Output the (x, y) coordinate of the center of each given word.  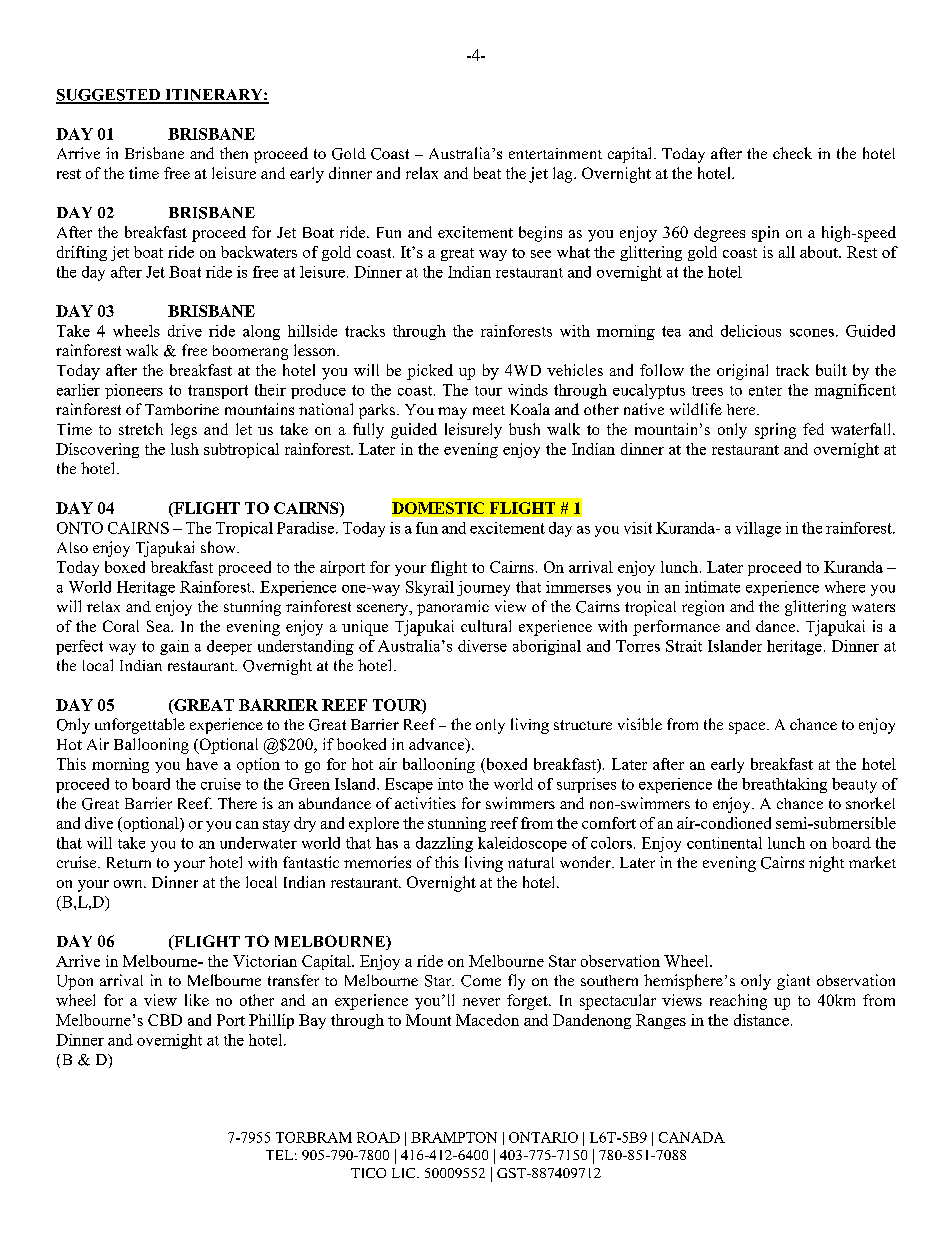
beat (487, 173)
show (219, 547)
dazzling (444, 844)
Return (129, 862)
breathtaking (784, 785)
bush (524, 429)
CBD (165, 1020)
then (234, 153)
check (792, 153)
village (758, 529)
